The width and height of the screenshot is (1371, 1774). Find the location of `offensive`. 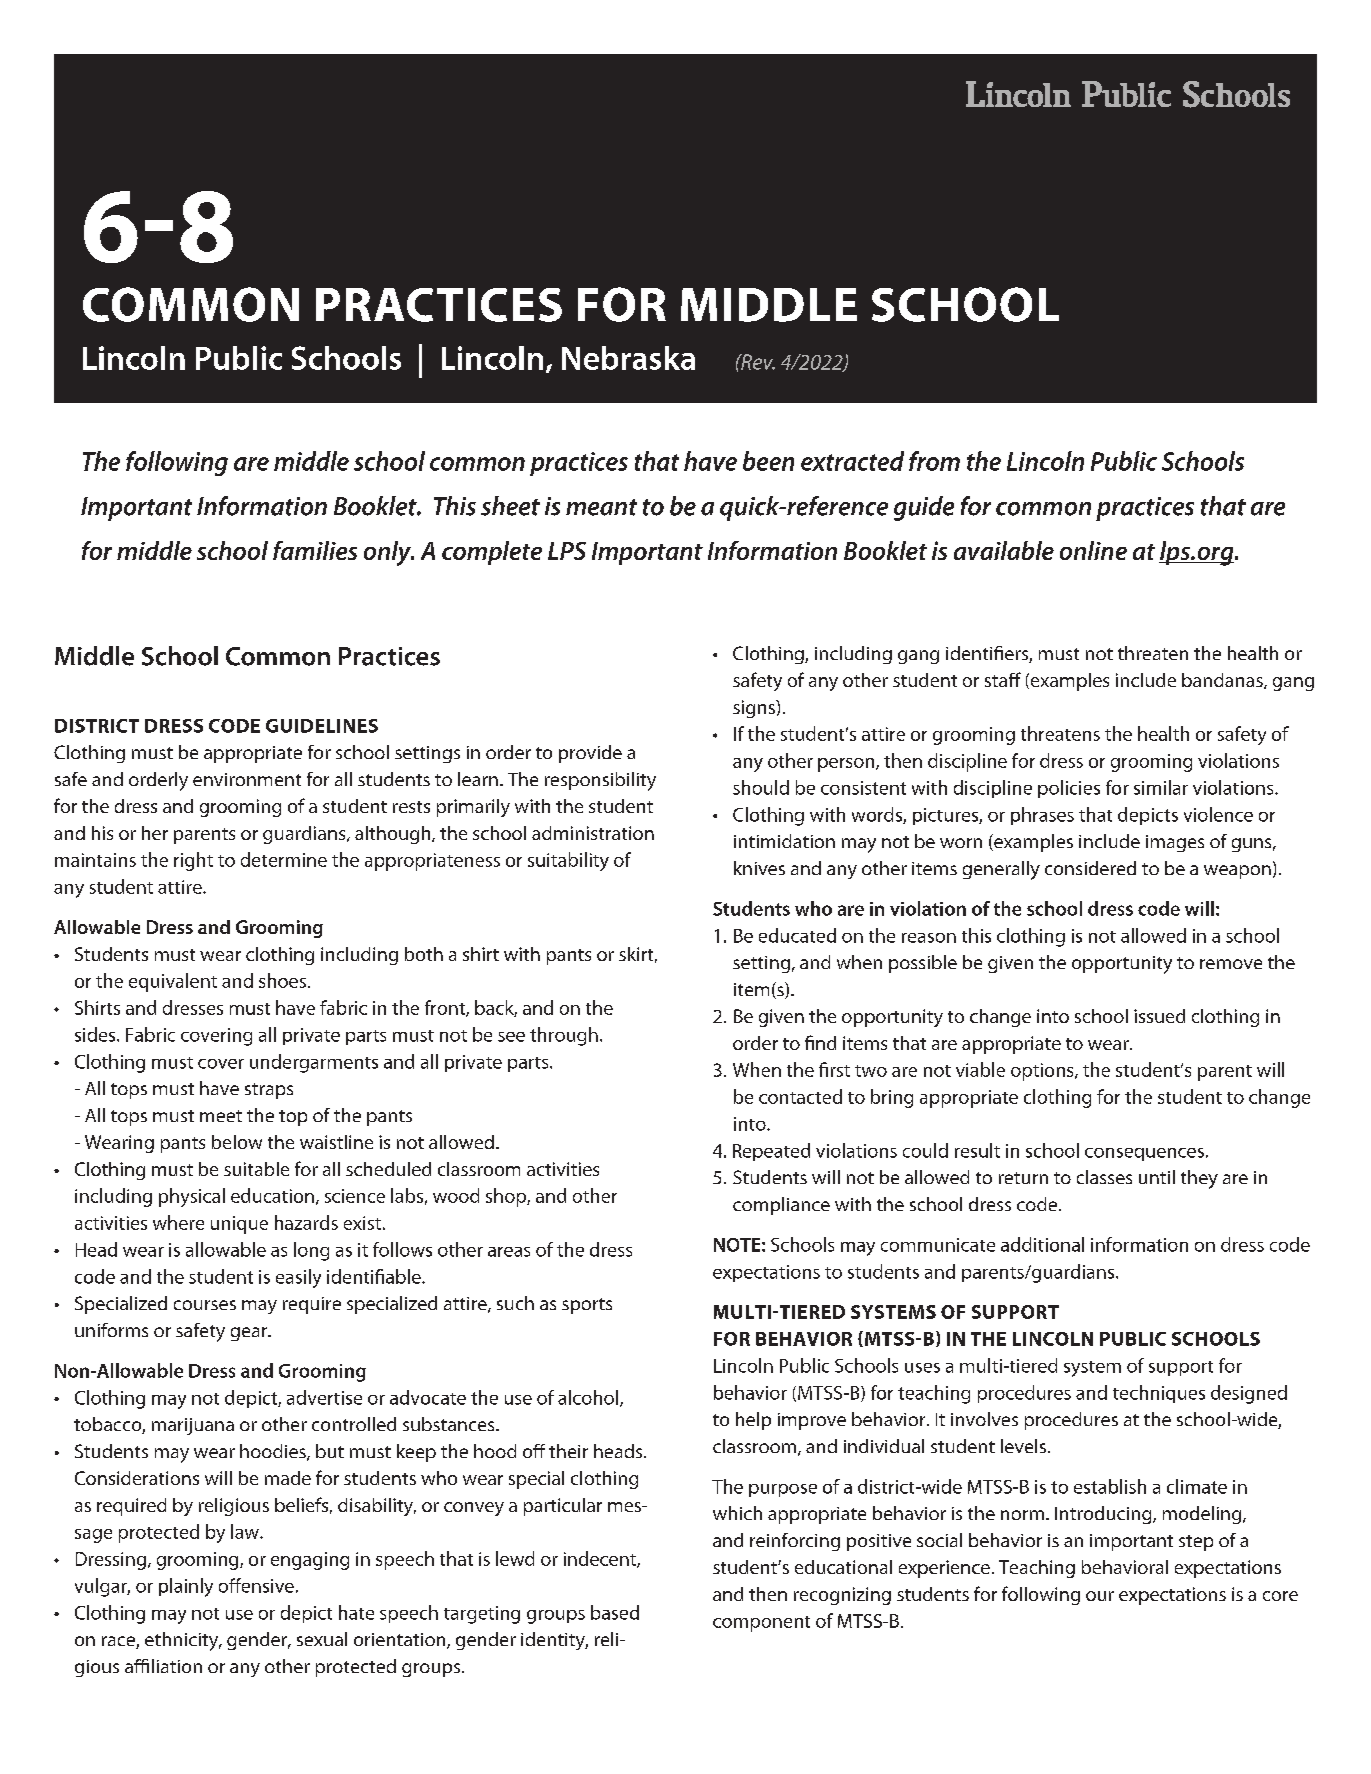

offensive is located at coordinates (256, 1585).
